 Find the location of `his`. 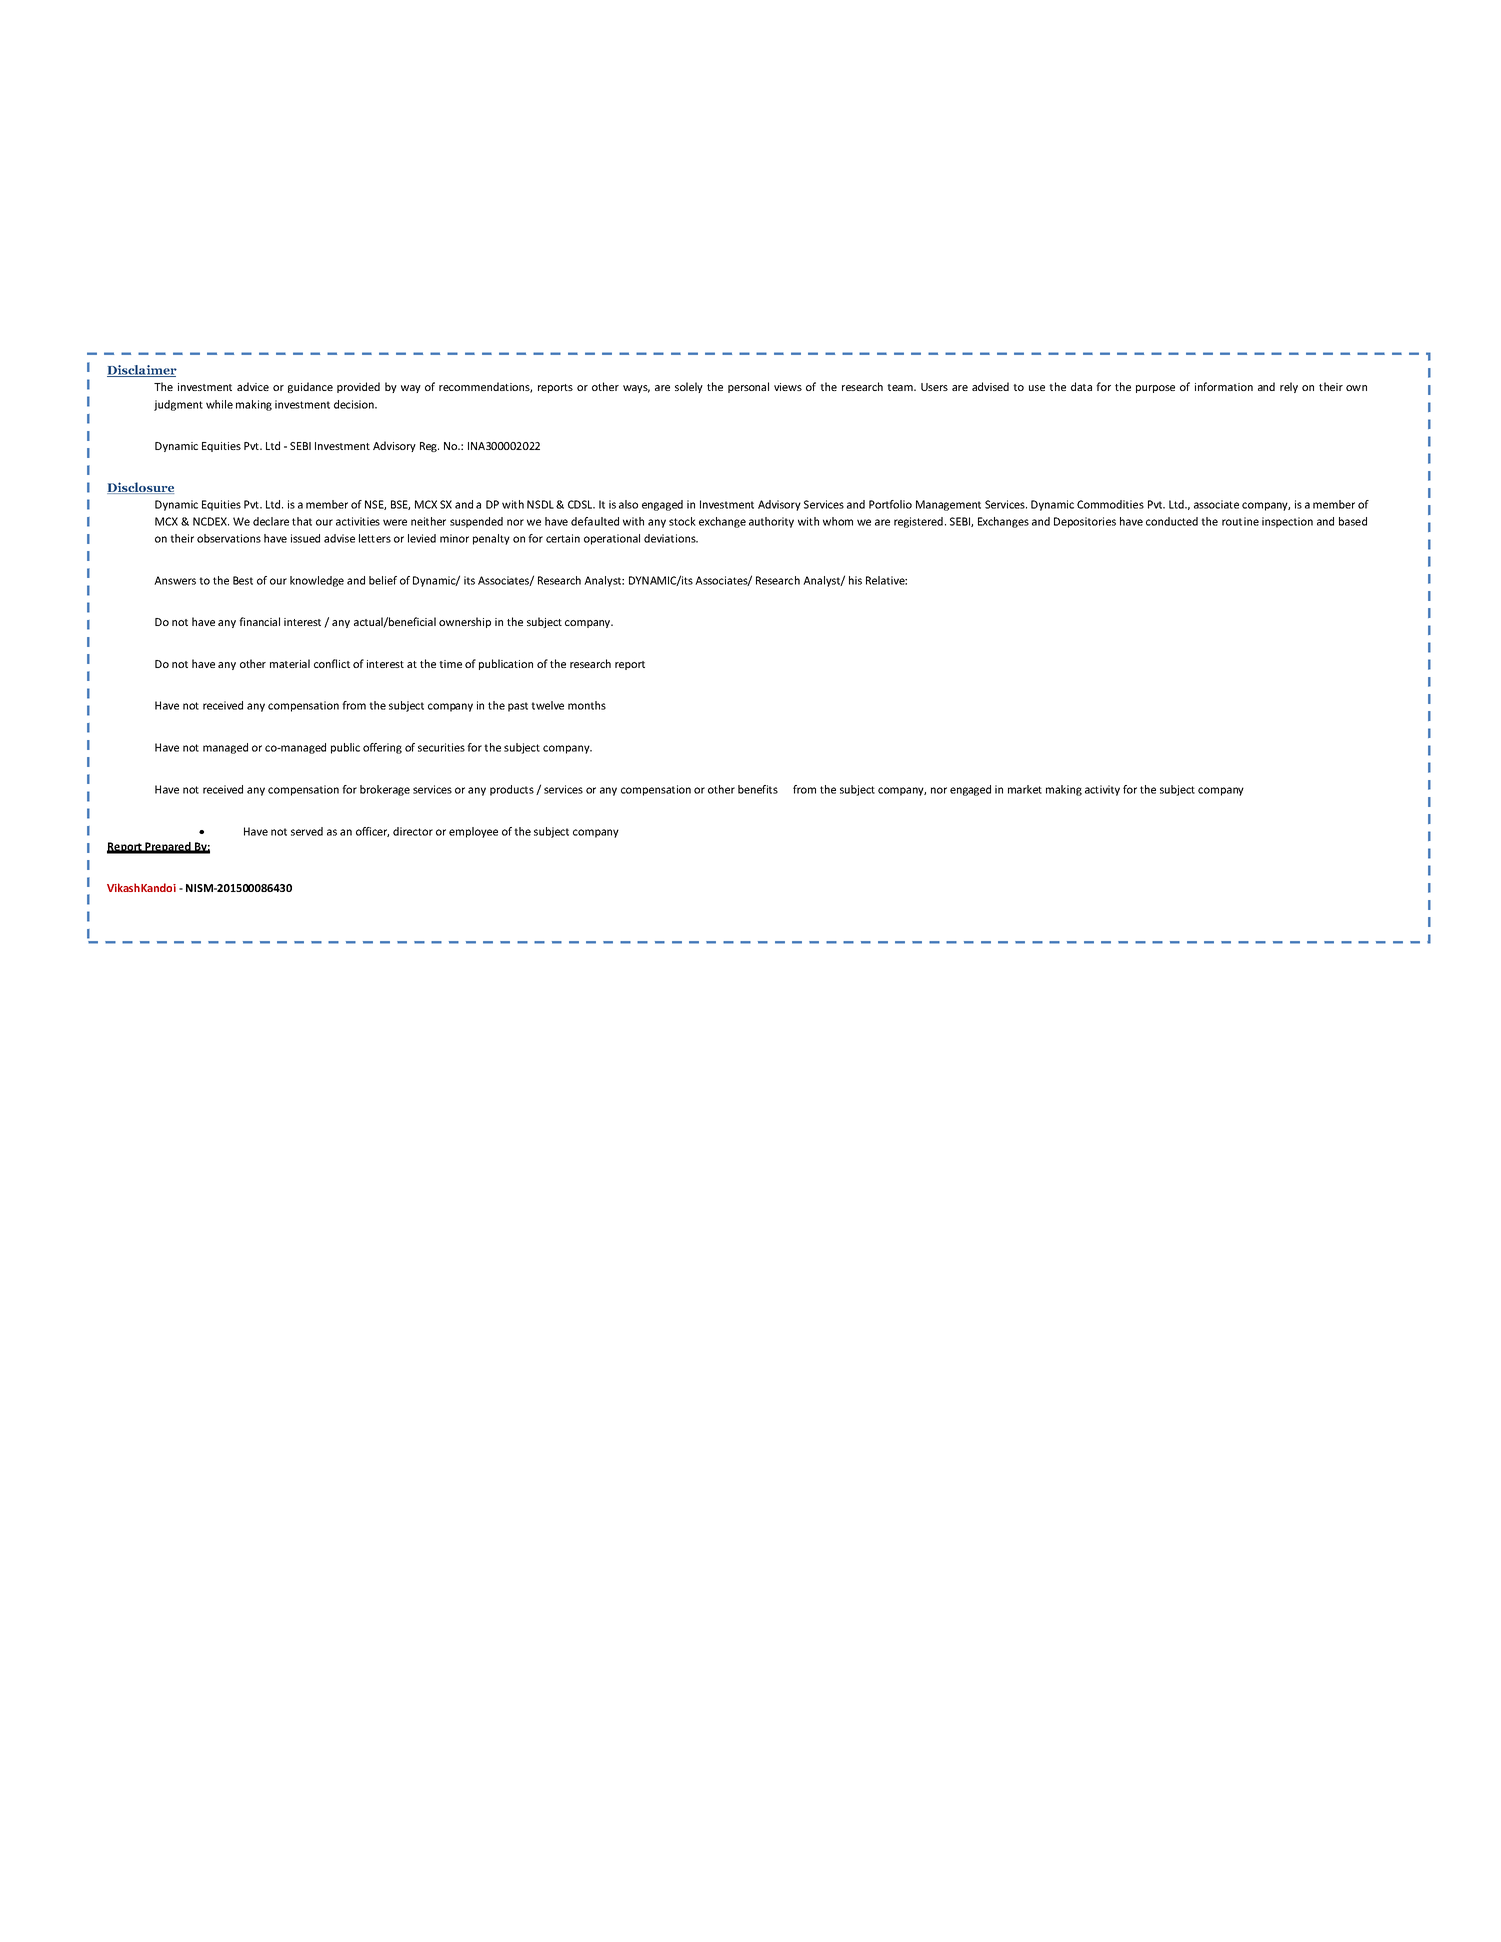

his is located at coordinates (855, 580).
